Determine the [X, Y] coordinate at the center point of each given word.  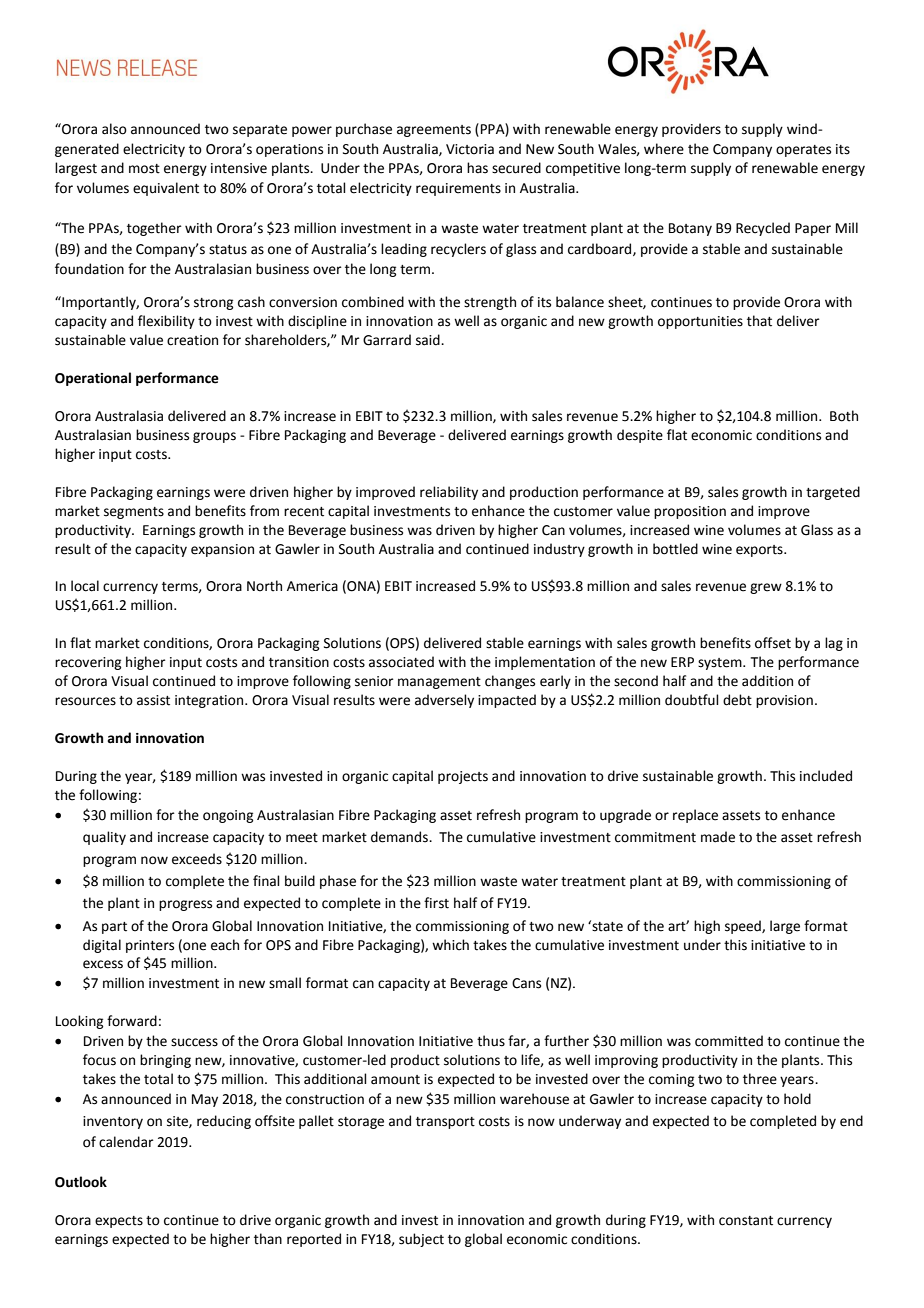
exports [760, 551]
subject [421, 1240]
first [436, 903]
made [718, 837]
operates [803, 151]
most [144, 169]
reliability [449, 493]
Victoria [470, 149]
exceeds [197, 859]
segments [134, 513]
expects [119, 1222]
